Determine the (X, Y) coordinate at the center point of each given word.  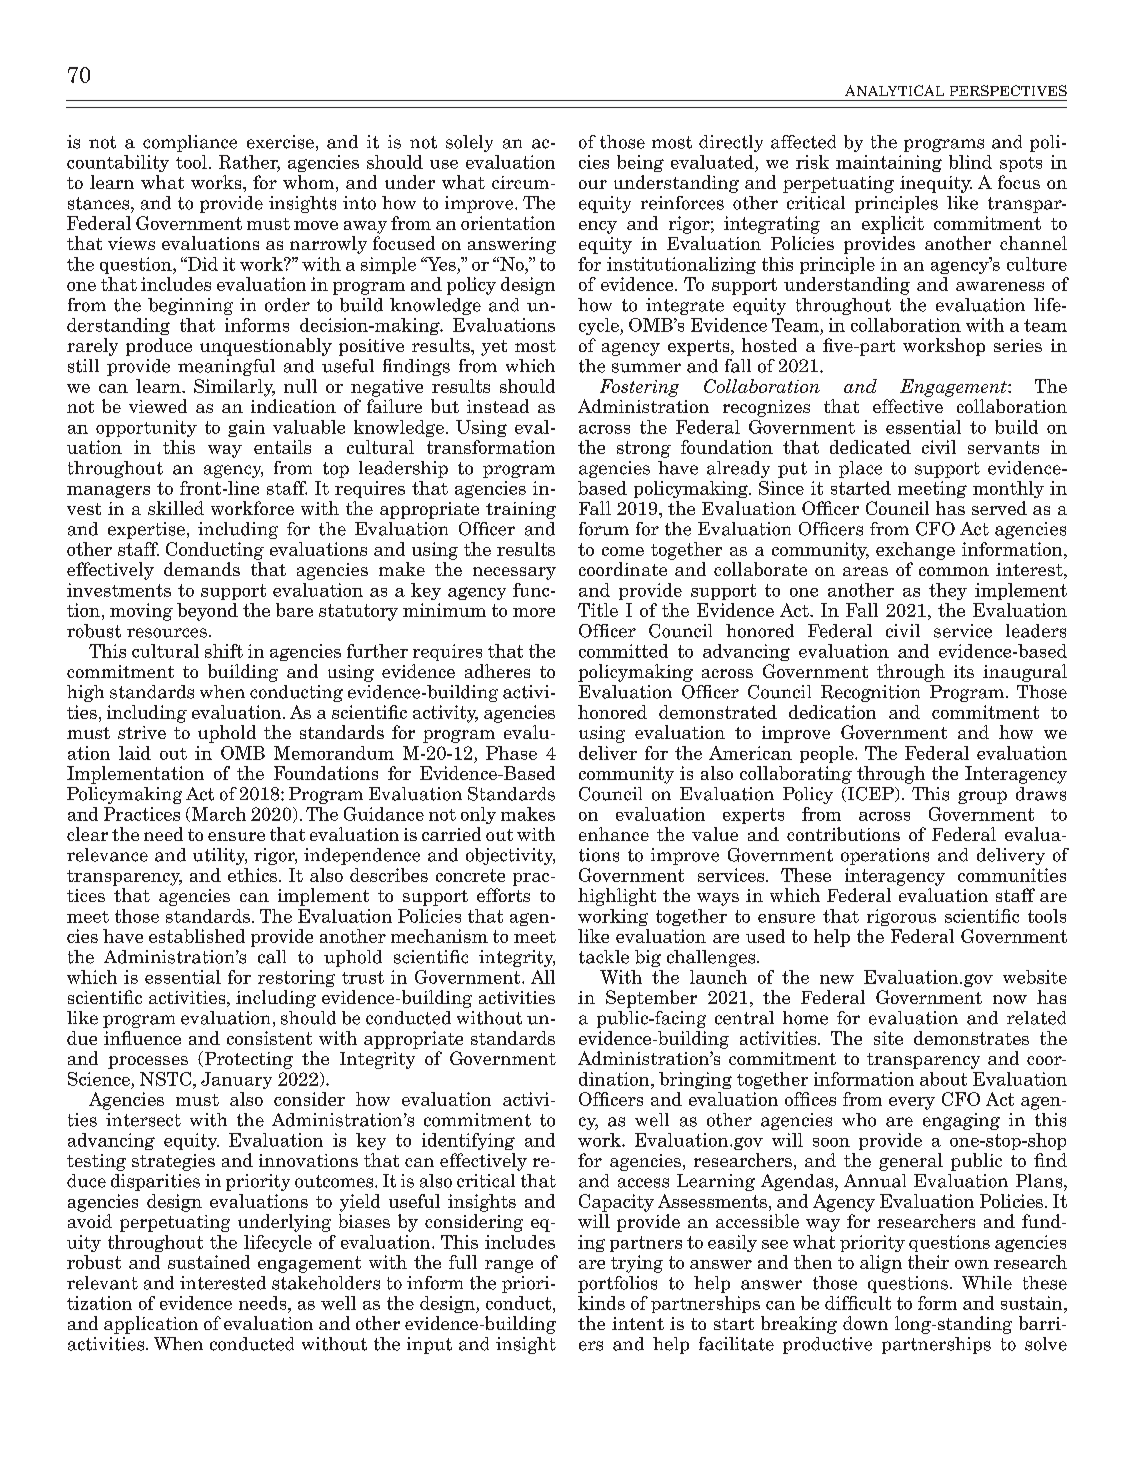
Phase (511, 753)
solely (469, 143)
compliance (190, 143)
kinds (601, 1303)
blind (970, 162)
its (964, 671)
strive (142, 732)
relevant (102, 1283)
